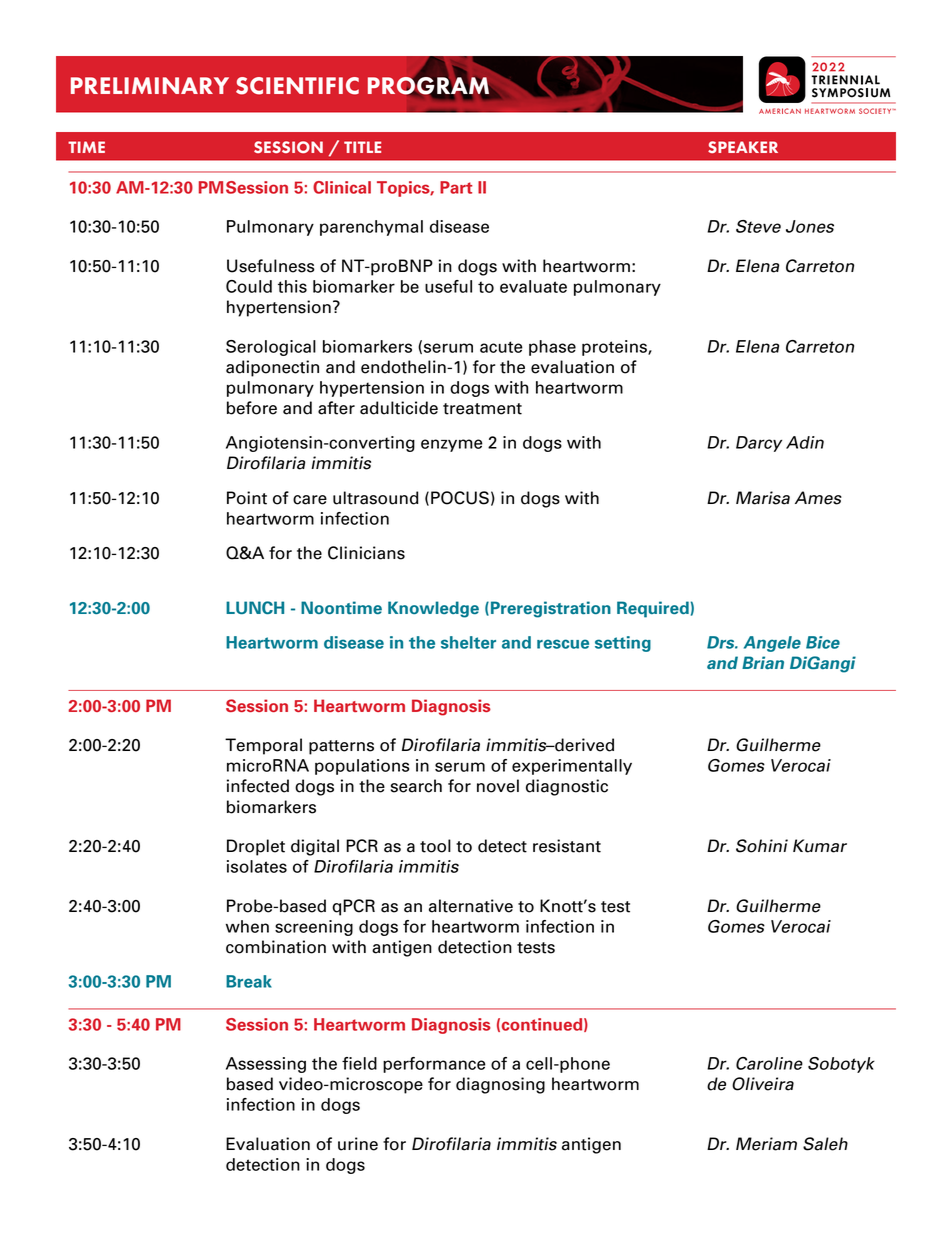 Image resolution: width=952 pixels, height=1233 pixels. Describe the element at coordinates (429, 86) in the page. I see `PROGRAM` at that location.
